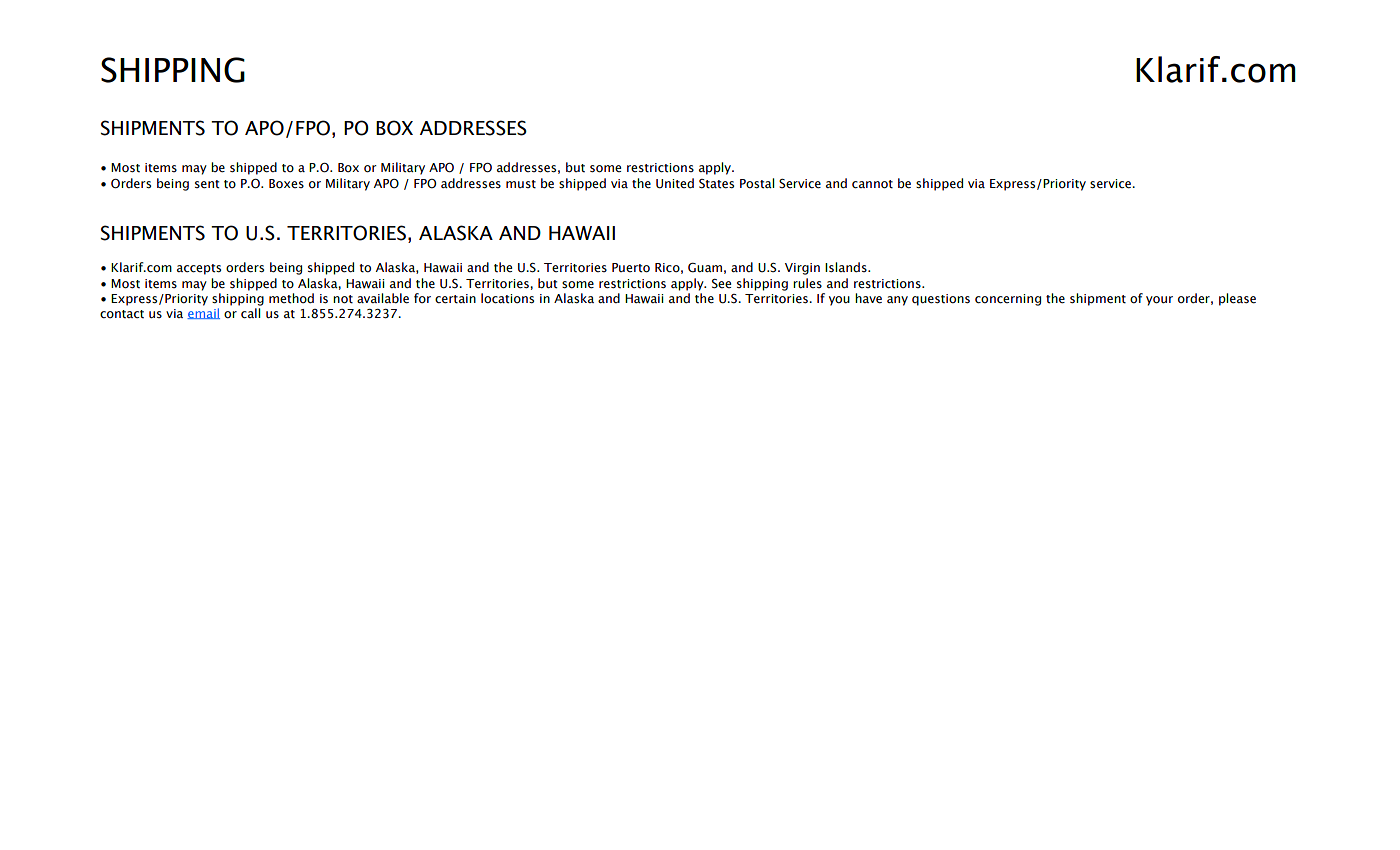 This image has width=1400, height=850. What do you see at coordinates (507, 298) in the image?
I see `locations` at bounding box center [507, 298].
